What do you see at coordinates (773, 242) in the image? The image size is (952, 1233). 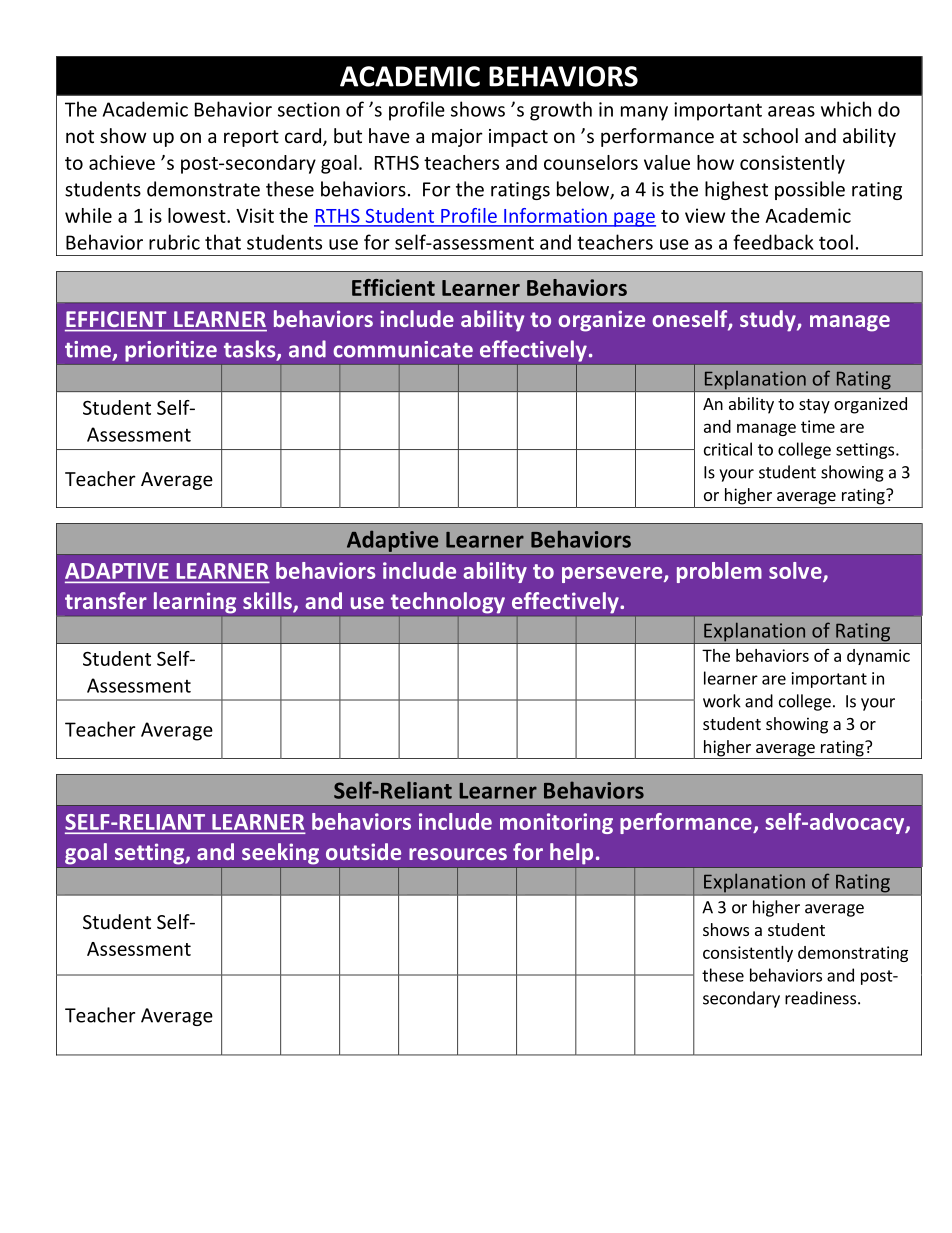 I see `feedback` at bounding box center [773, 242].
